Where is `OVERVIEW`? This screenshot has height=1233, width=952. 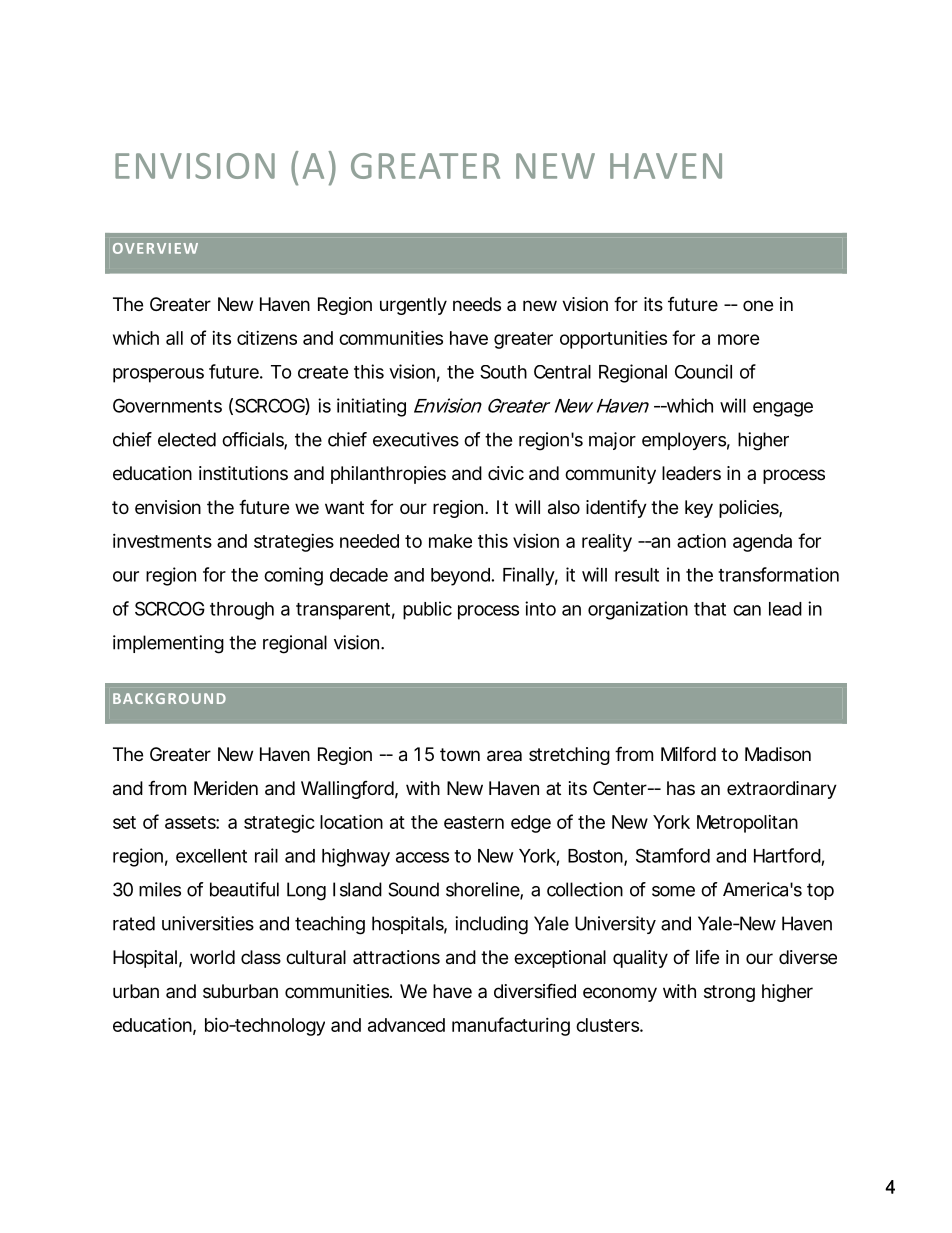 OVERVIEW is located at coordinates (155, 248).
